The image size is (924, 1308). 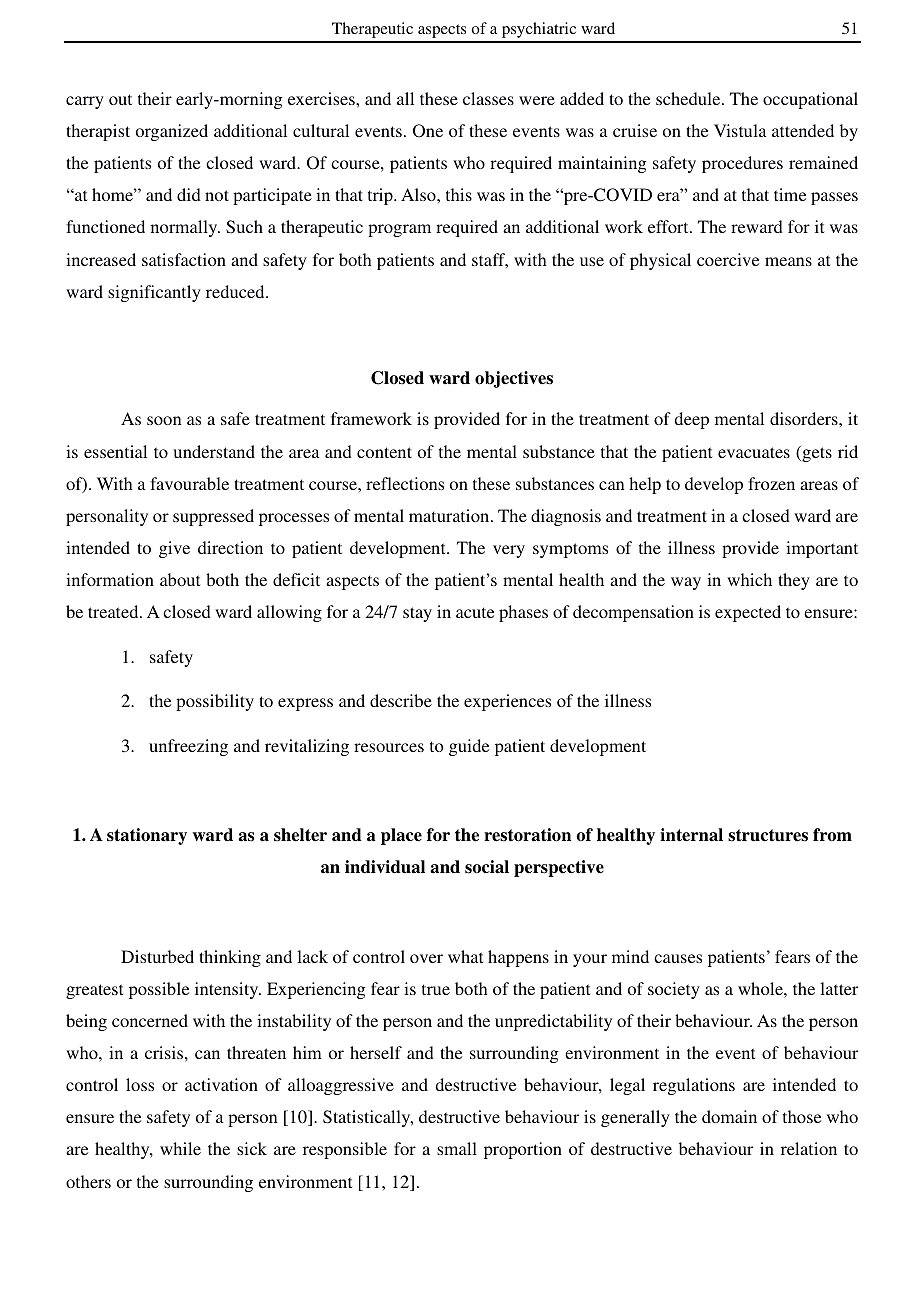 I want to click on organized, so click(x=172, y=132).
